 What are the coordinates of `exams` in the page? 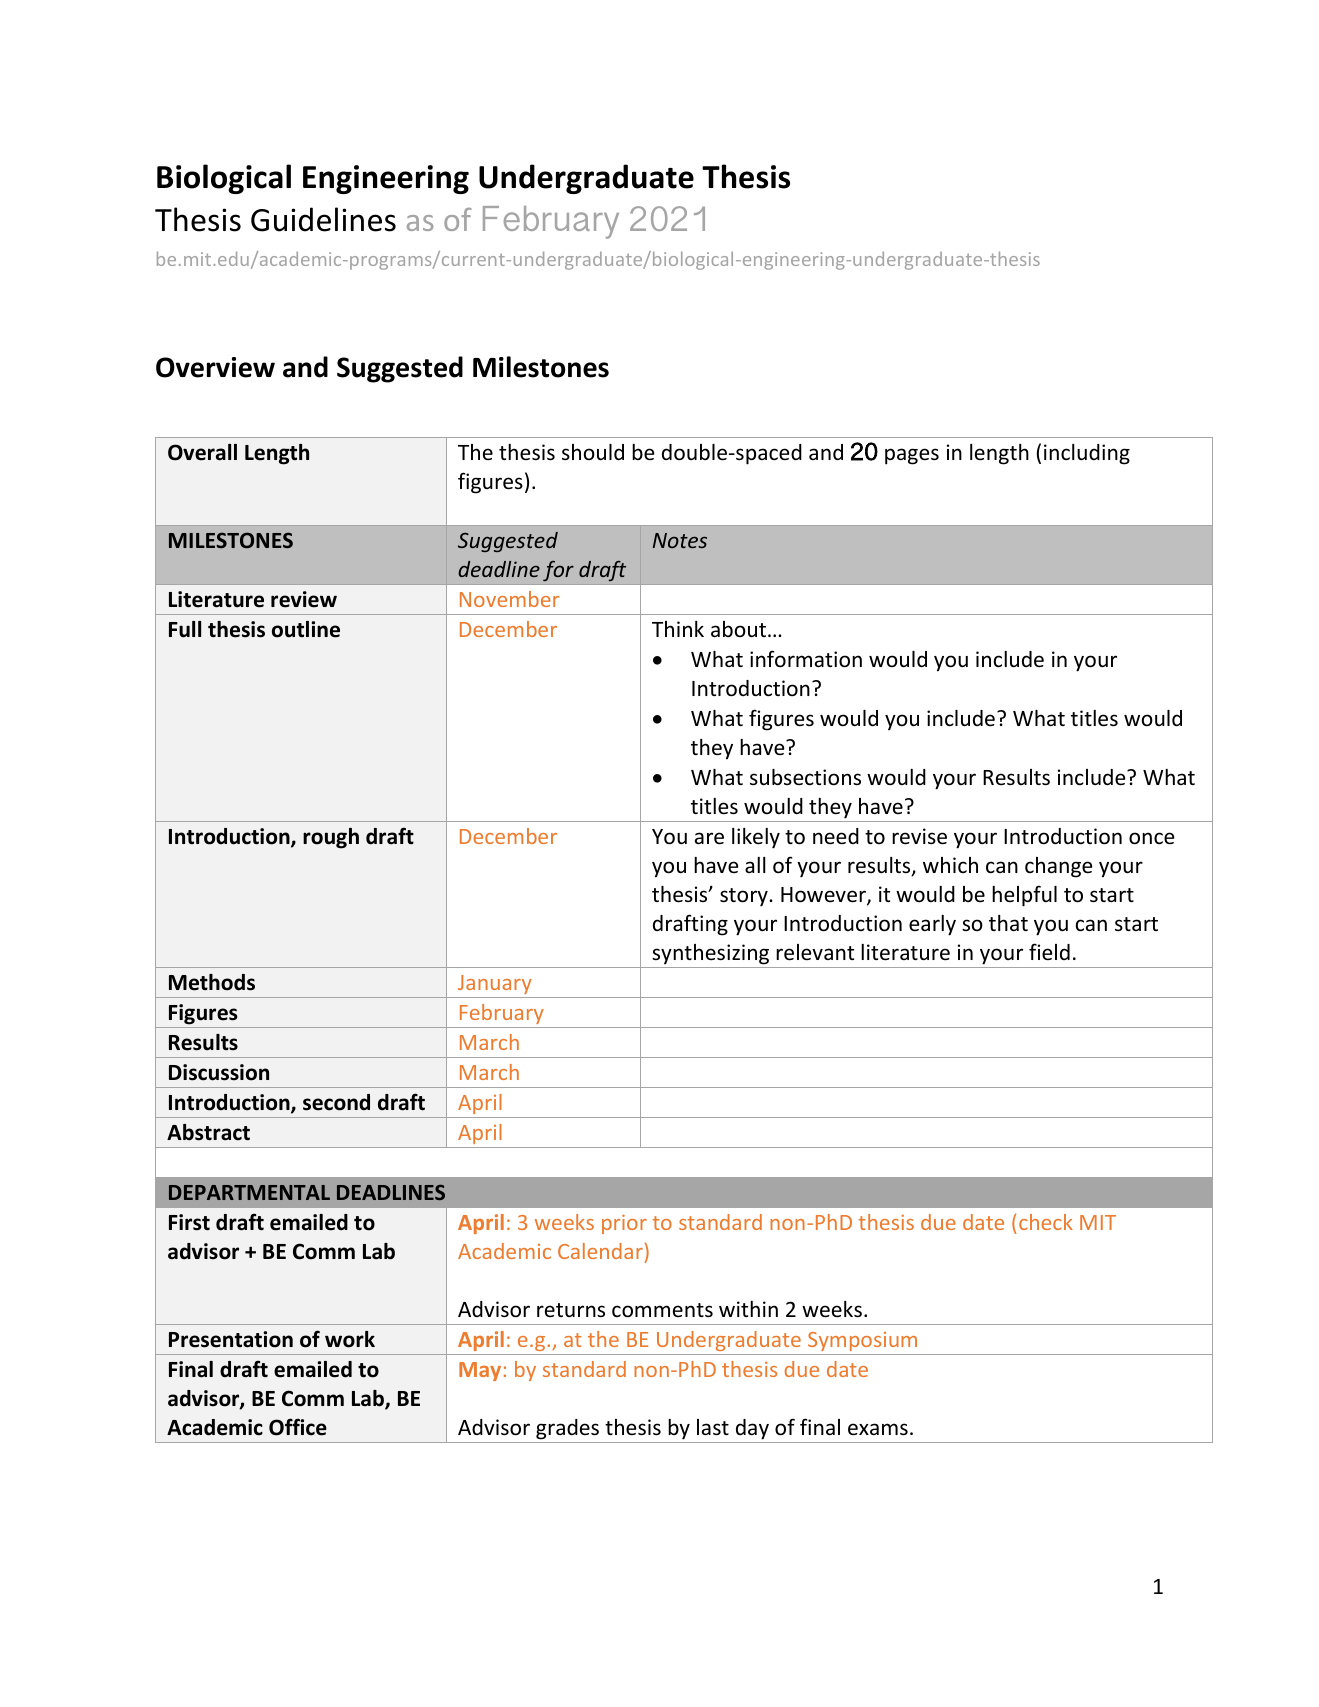 It's located at (878, 1429).
